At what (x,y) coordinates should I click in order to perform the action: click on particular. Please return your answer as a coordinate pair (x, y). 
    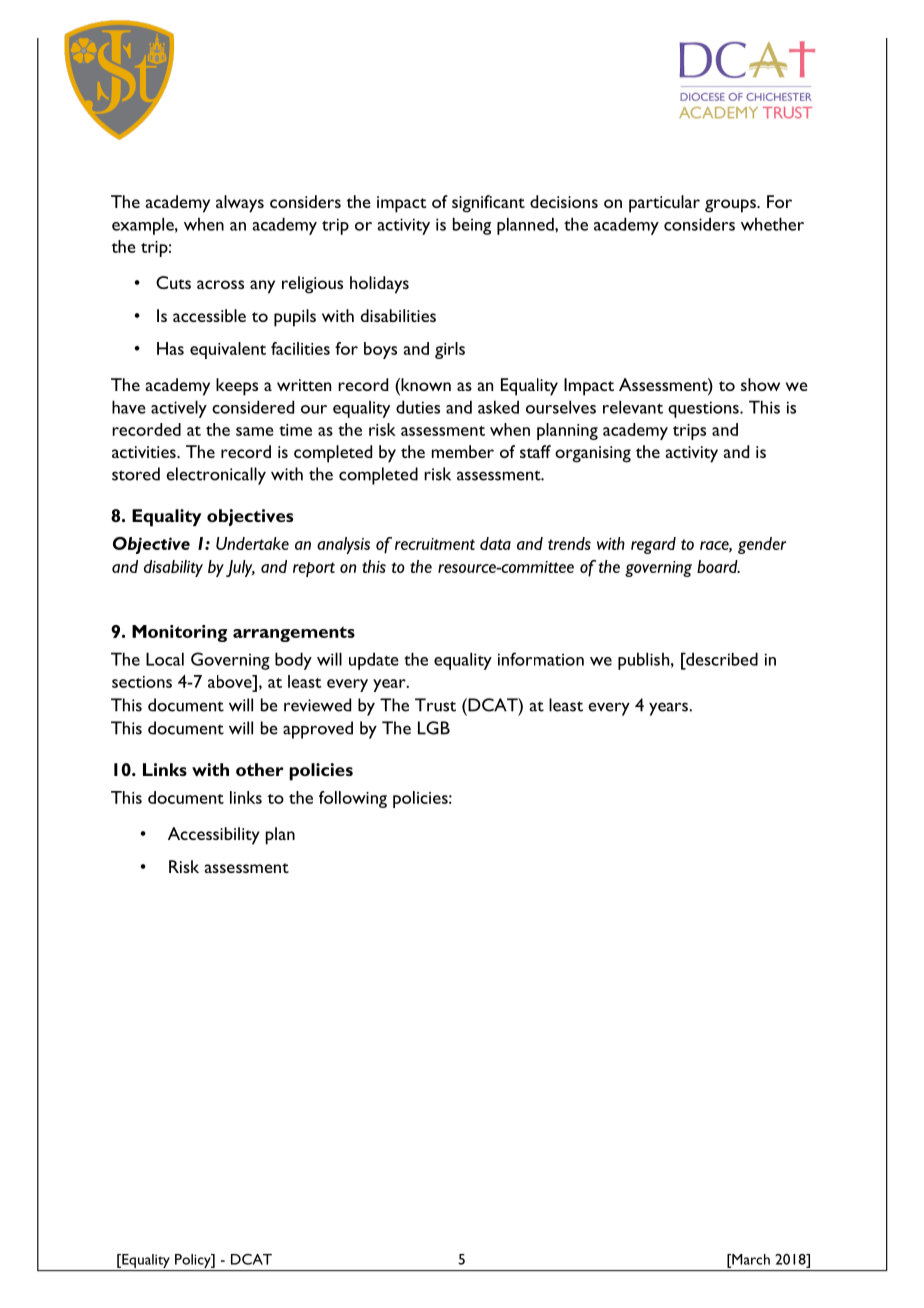
    Looking at the image, I should click on (664, 204).
